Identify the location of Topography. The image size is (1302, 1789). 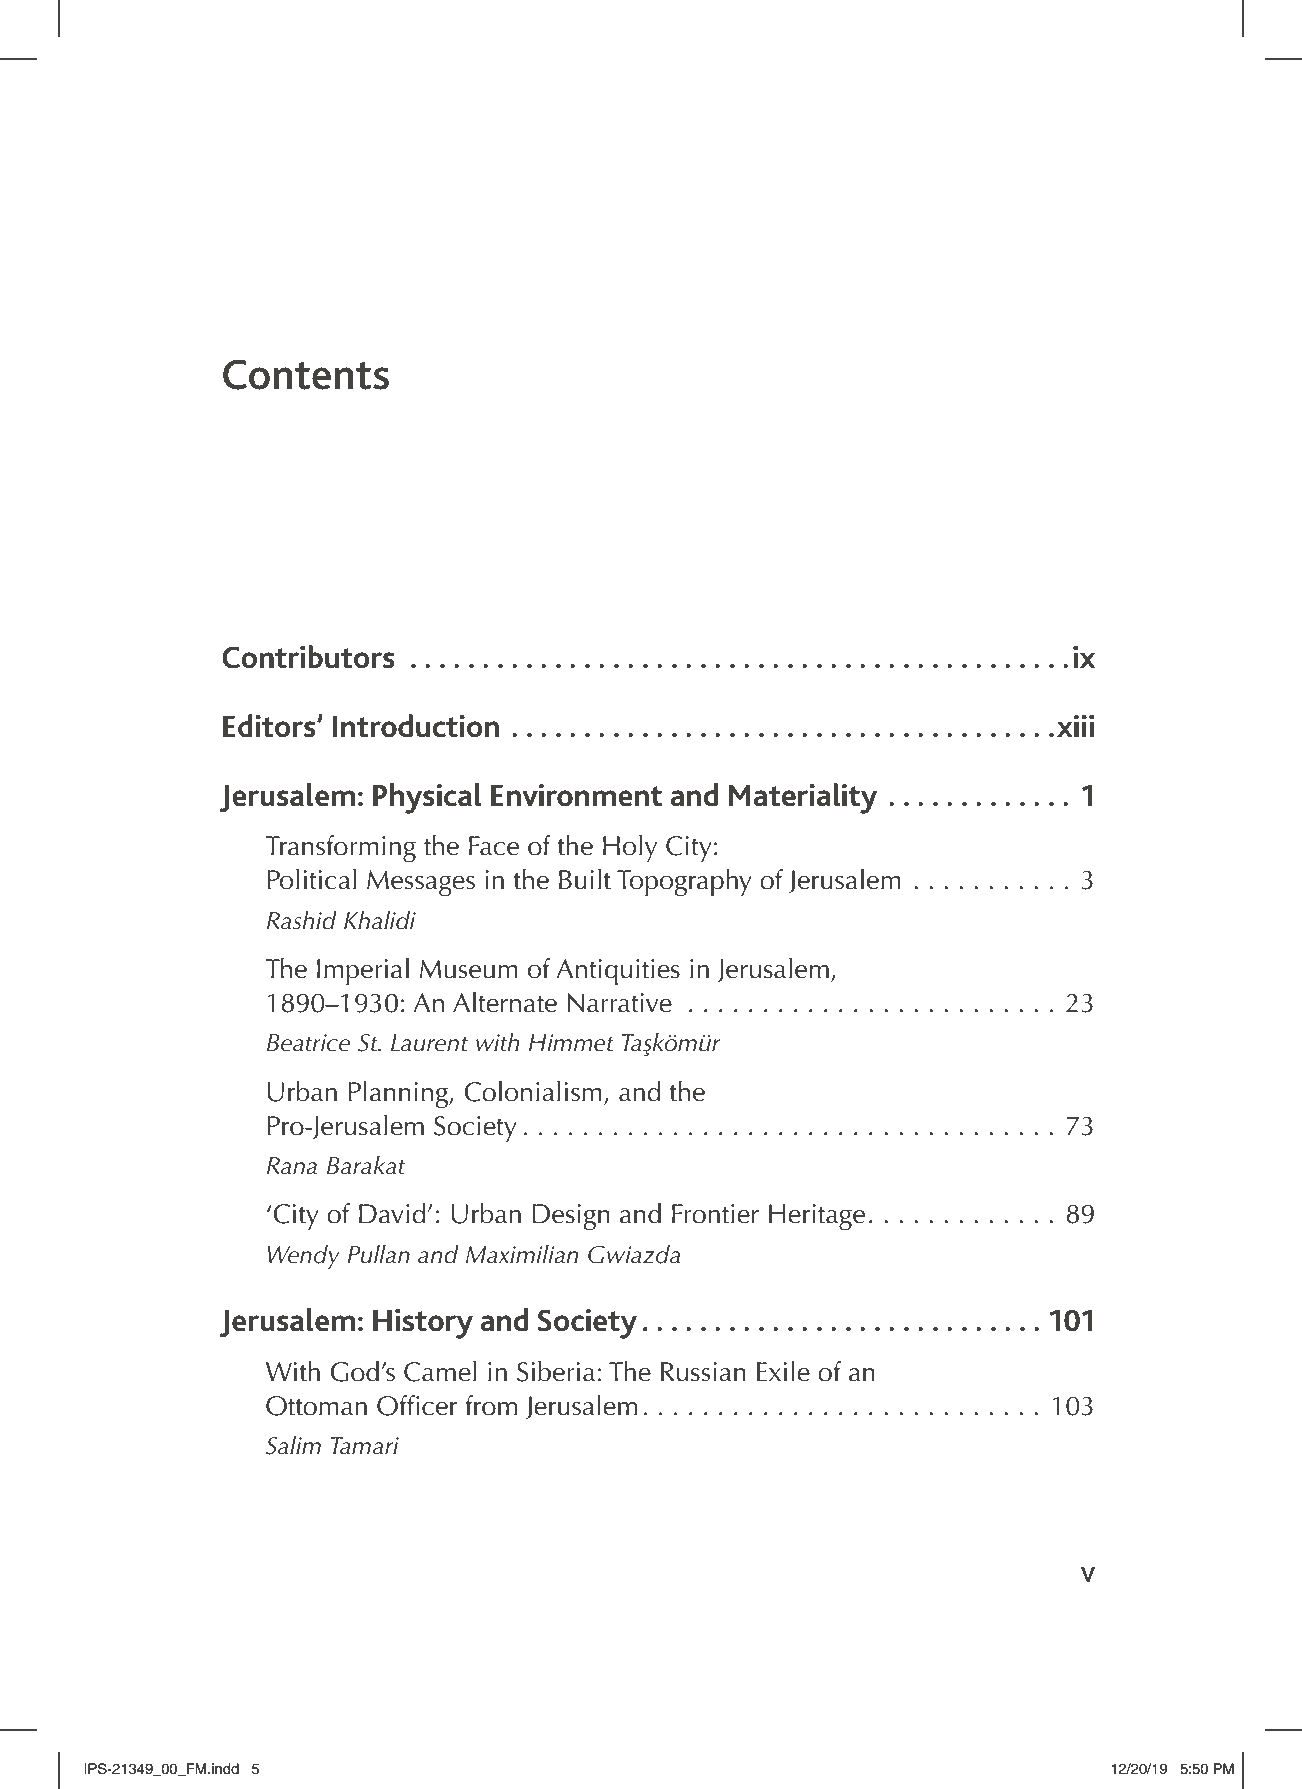
(684, 882).
